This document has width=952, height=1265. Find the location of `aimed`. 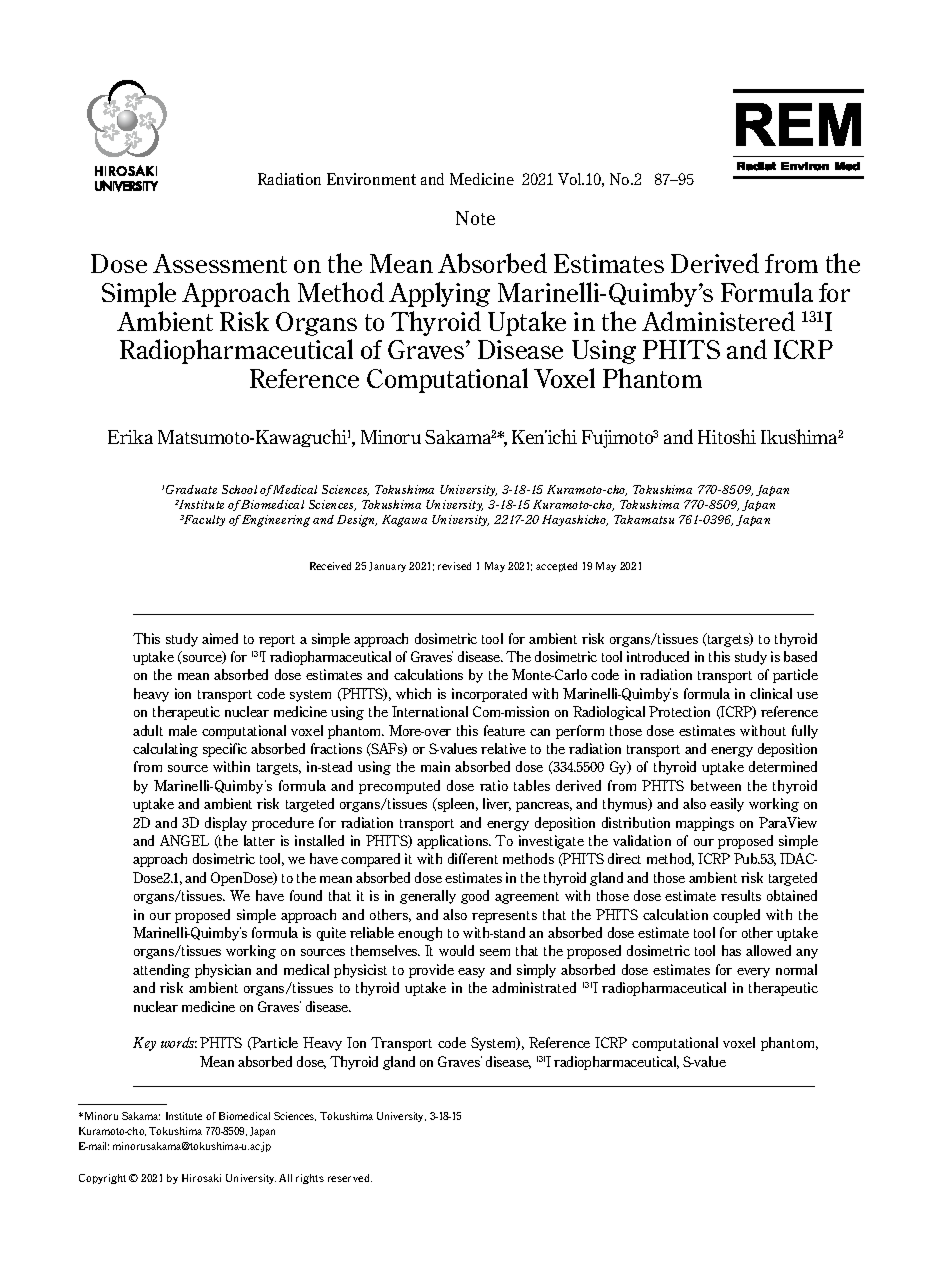

aimed is located at coordinates (220, 638).
